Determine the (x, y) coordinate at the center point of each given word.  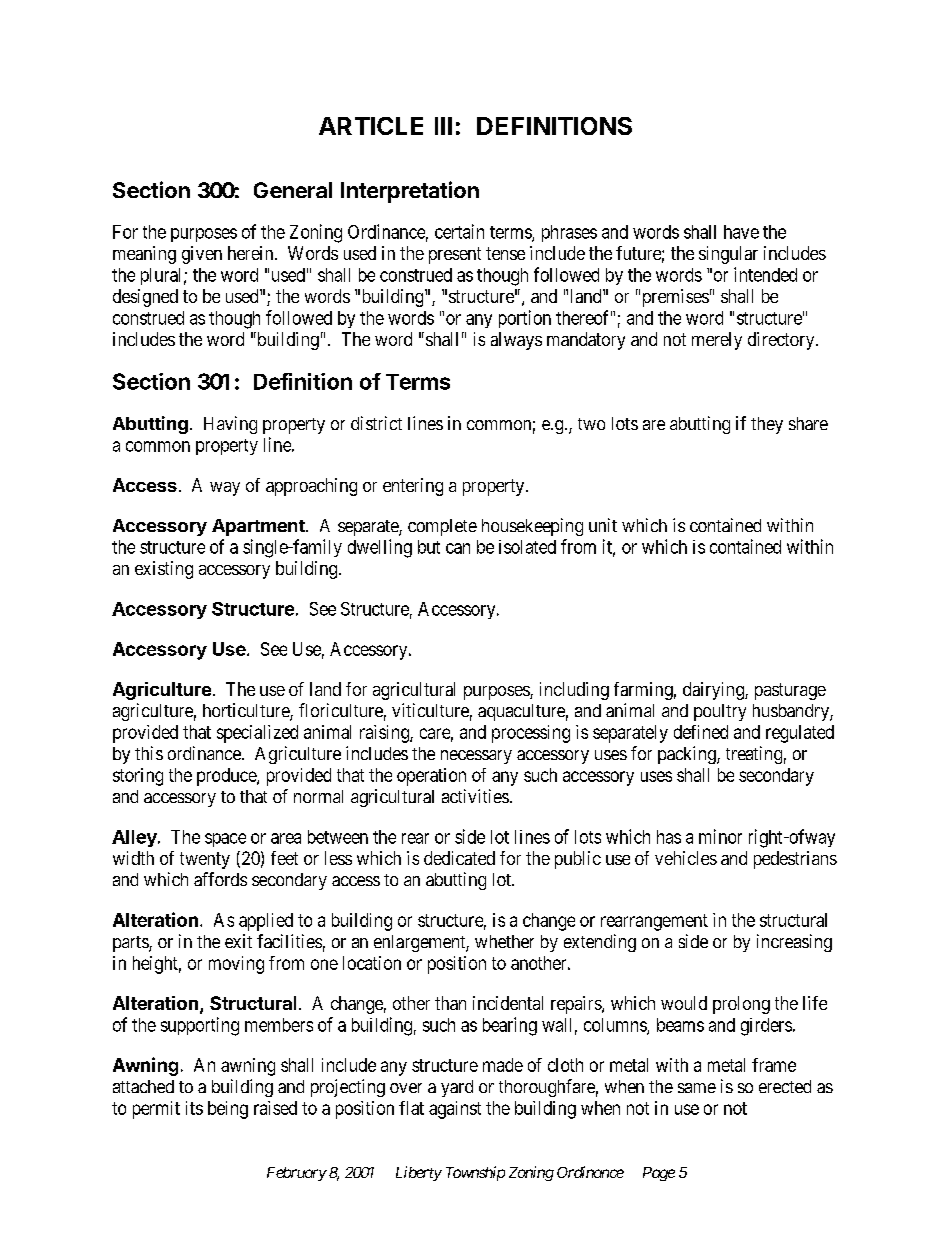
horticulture (247, 711)
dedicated (459, 858)
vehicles (686, 858)
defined (701, 732)
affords (220, 879)
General (293, 190)
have (741, 232)
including (574, 691)
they (767, 425)
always (516, 341)
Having (230, 425)
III (443, 126)
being (228, 1110)
